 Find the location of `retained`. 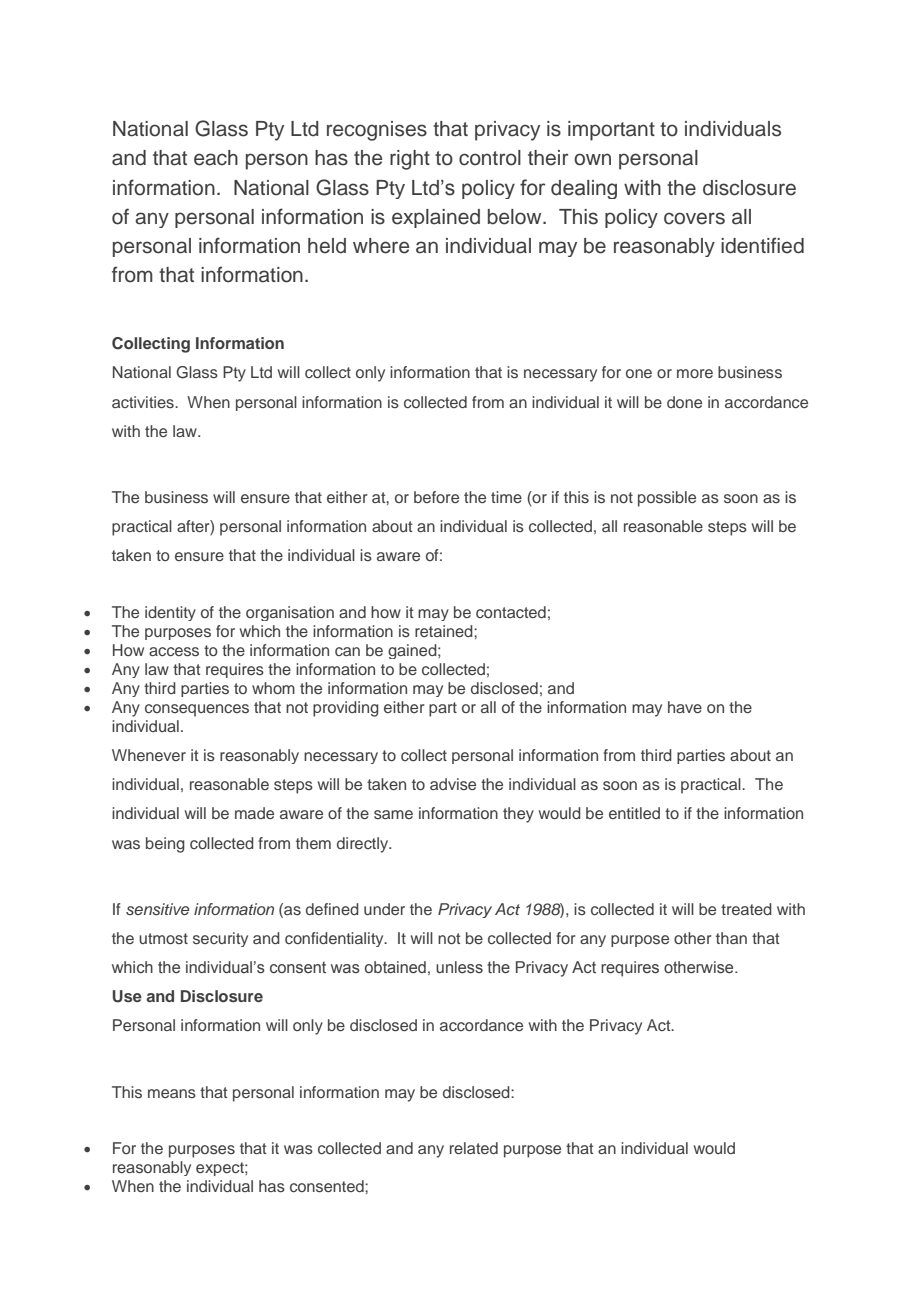

retained is located at coordinates (445, 631).
